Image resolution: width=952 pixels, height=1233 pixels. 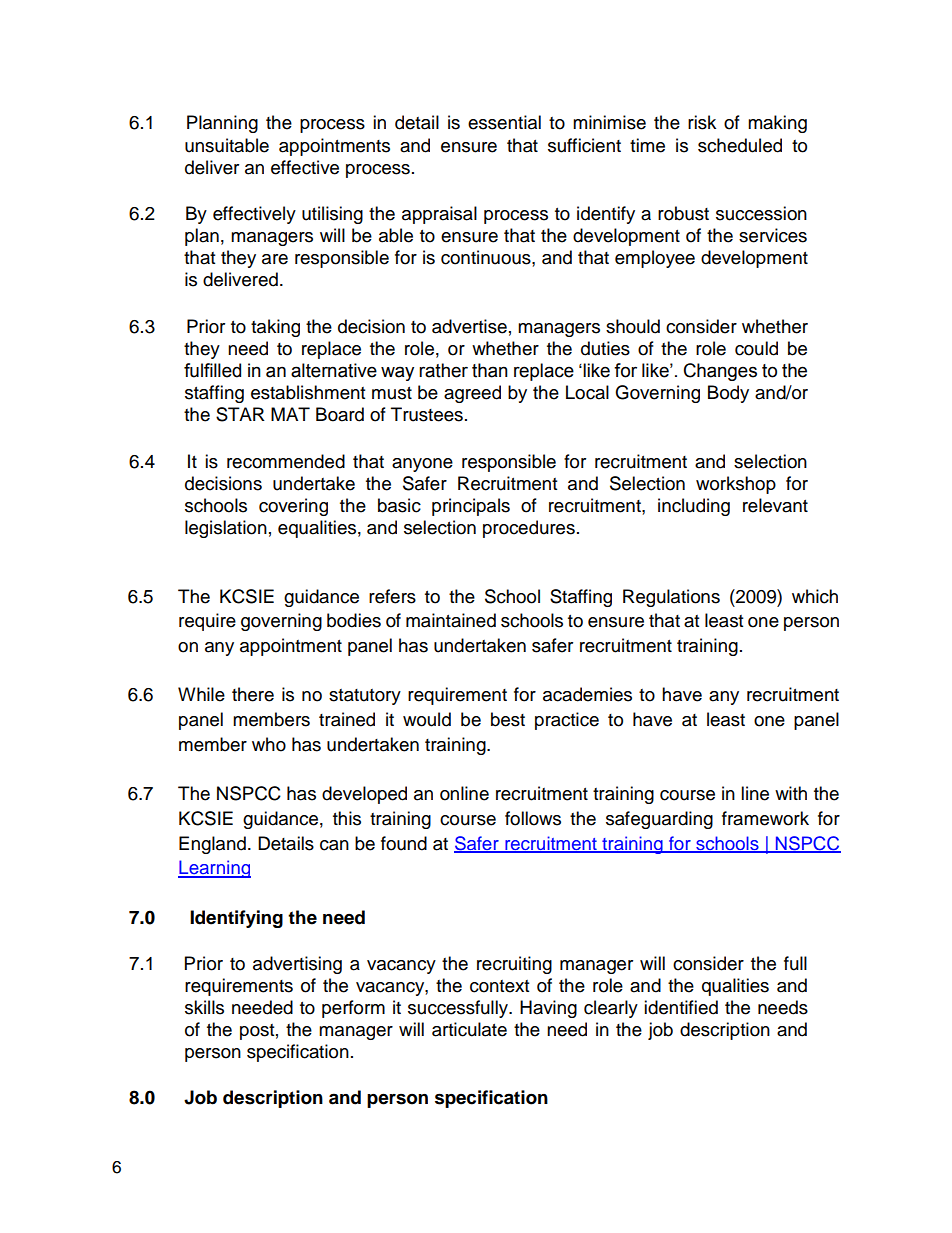 What do you see at coordinates (297, 965) in the page?
I see `advertising` at bounding box center [297, 965].
